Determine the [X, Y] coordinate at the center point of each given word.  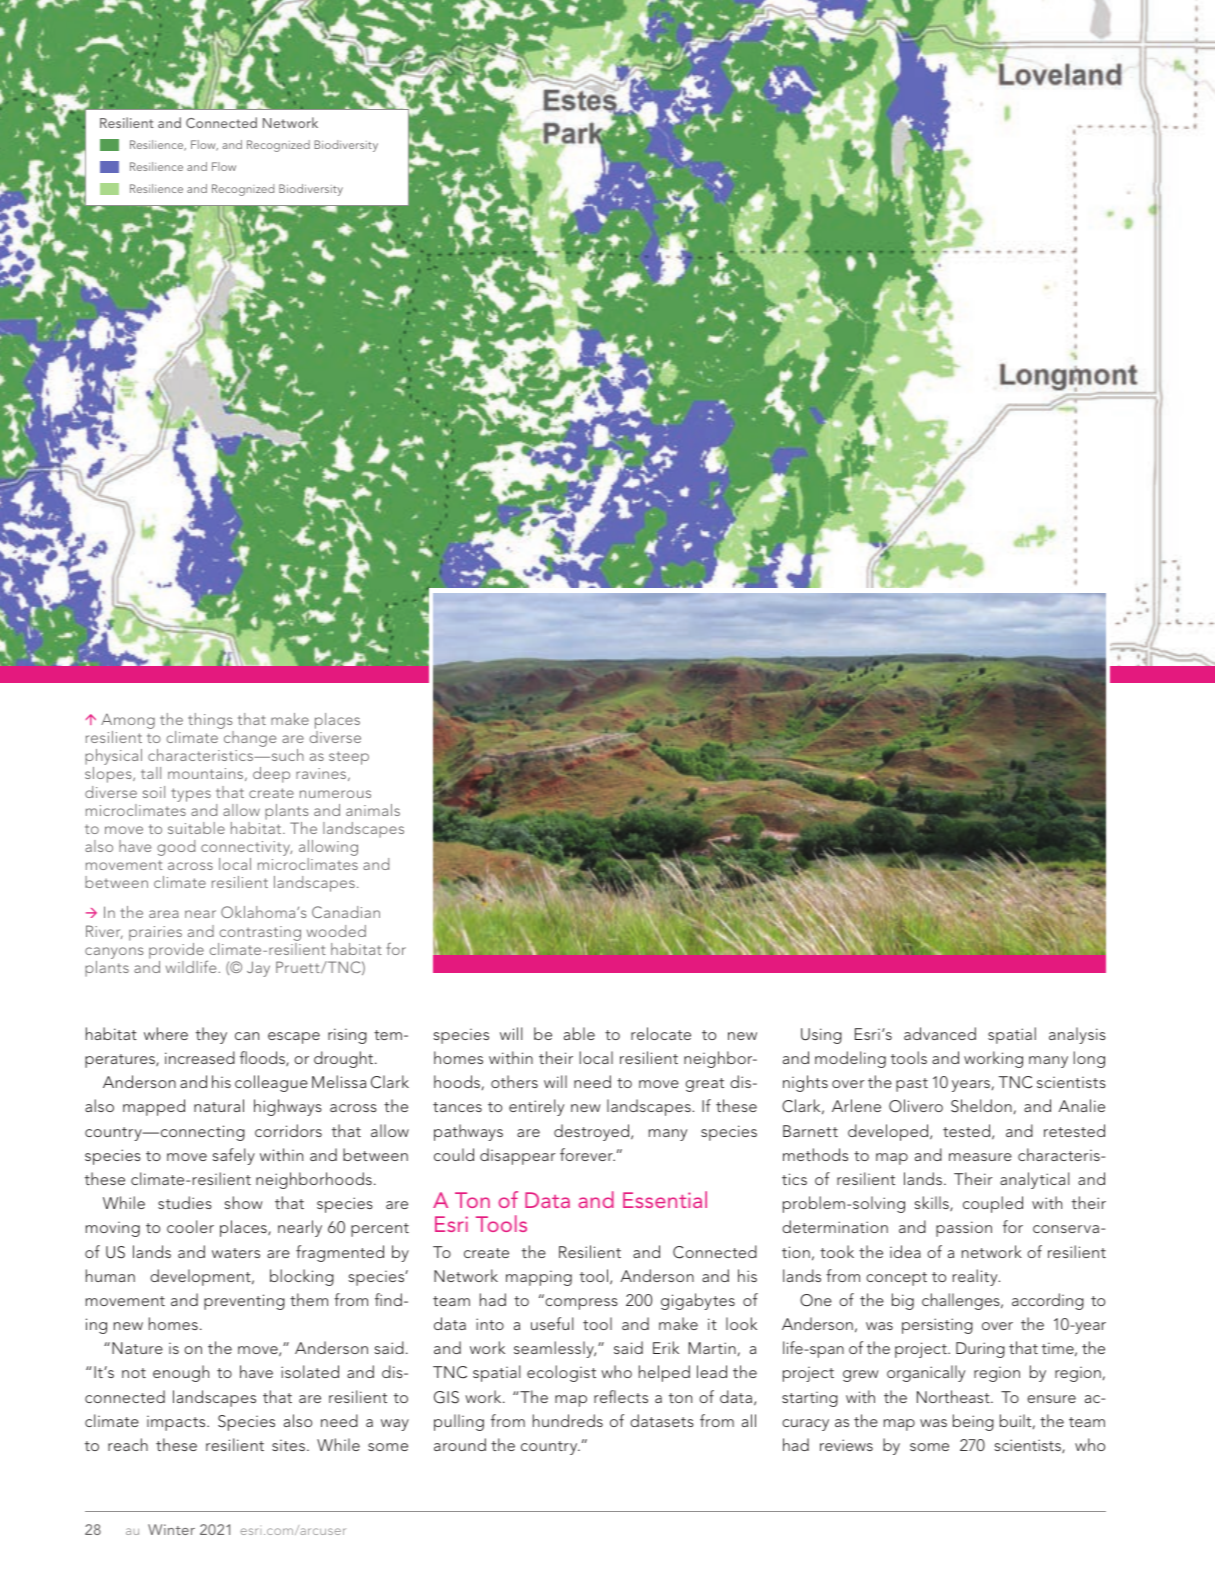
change [250, 739]
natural [219, 1105]
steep [349, 758]
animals [373, 810]
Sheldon [981, 1106]
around [460, 1444]
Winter [171, 1529]
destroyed [593, 1132]
